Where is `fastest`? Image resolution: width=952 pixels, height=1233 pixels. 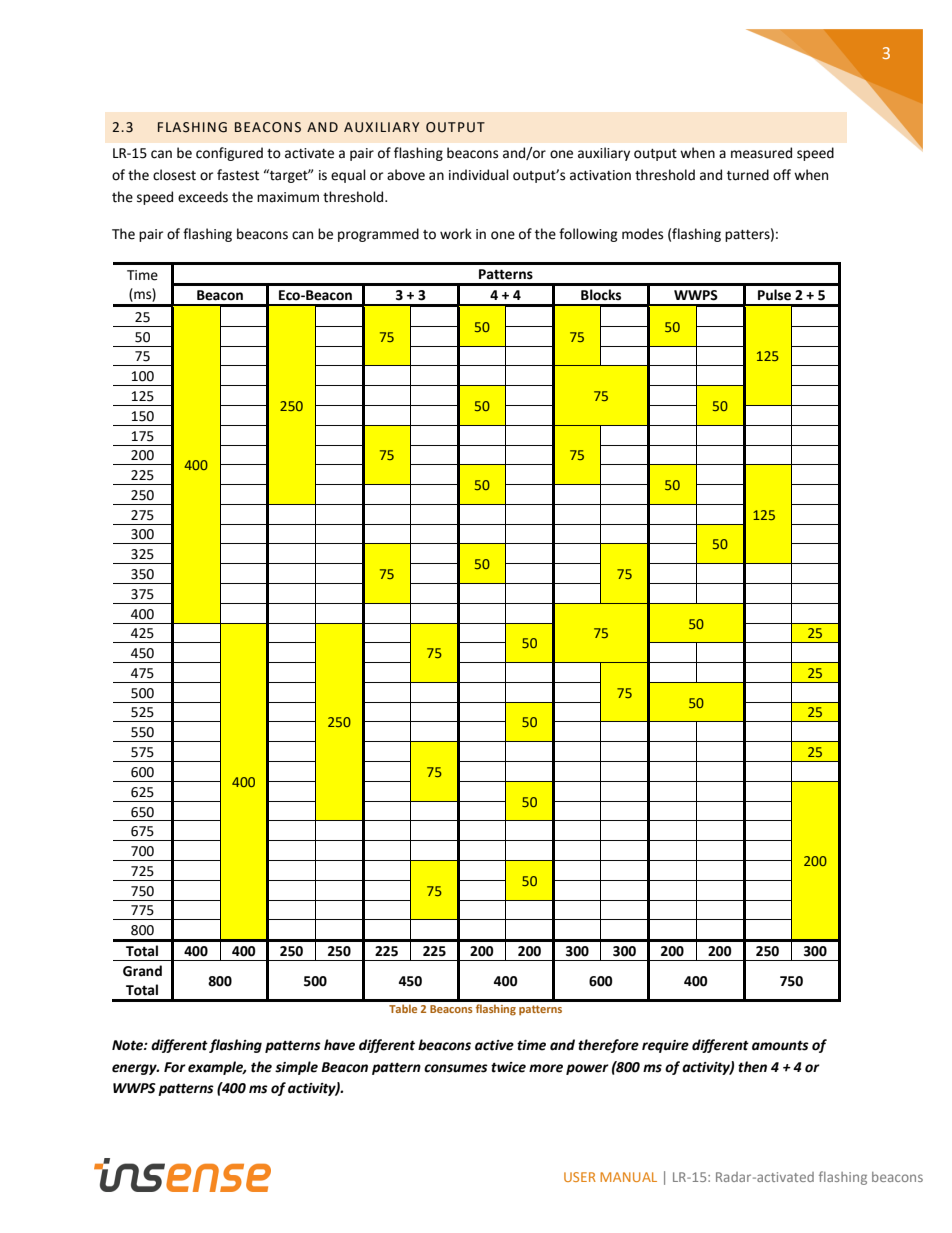 fastest is located at coordinates (238, 175).
